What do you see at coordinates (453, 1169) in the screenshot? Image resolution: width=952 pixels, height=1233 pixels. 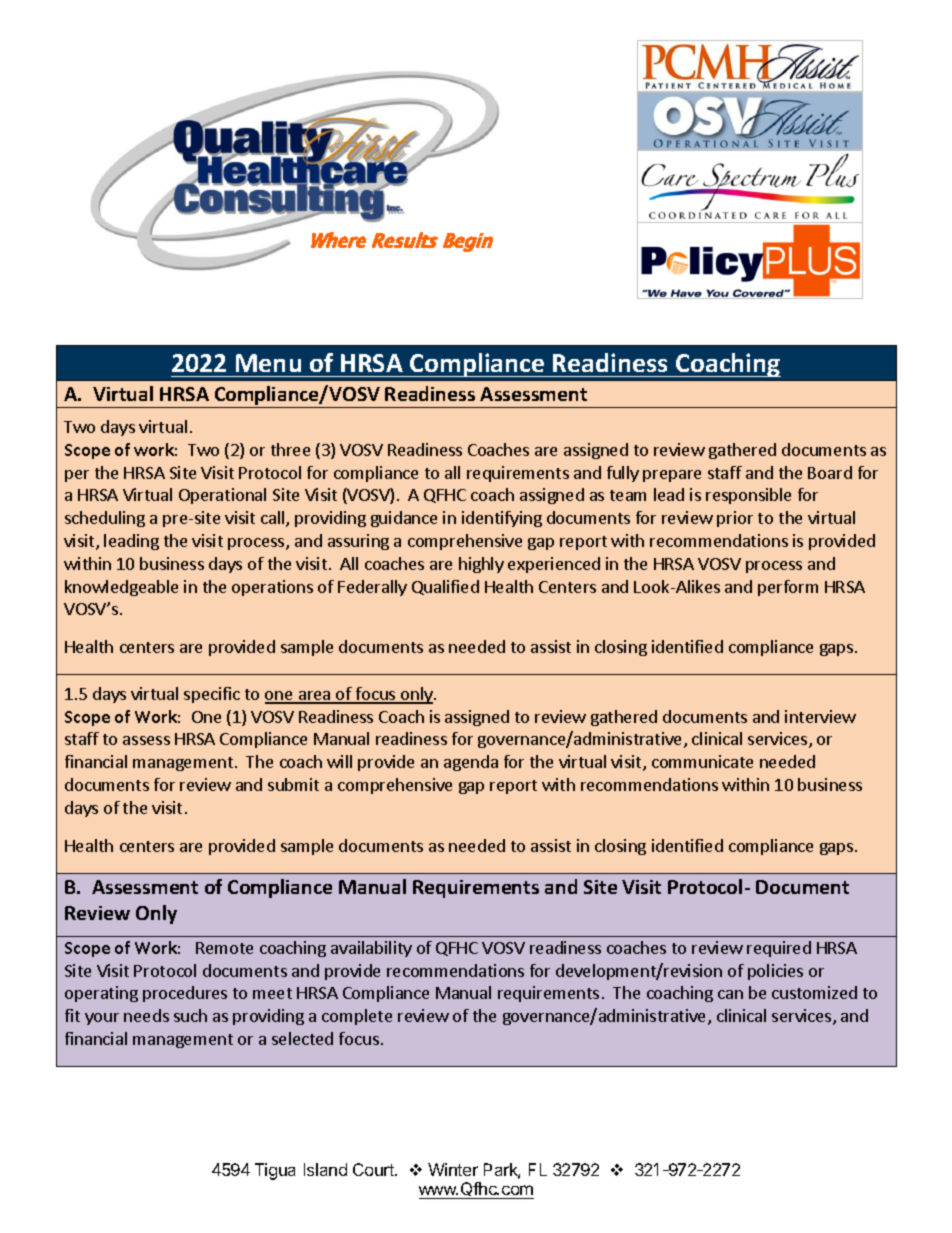 I see `Winter` at bounding box center [453, 1169].
